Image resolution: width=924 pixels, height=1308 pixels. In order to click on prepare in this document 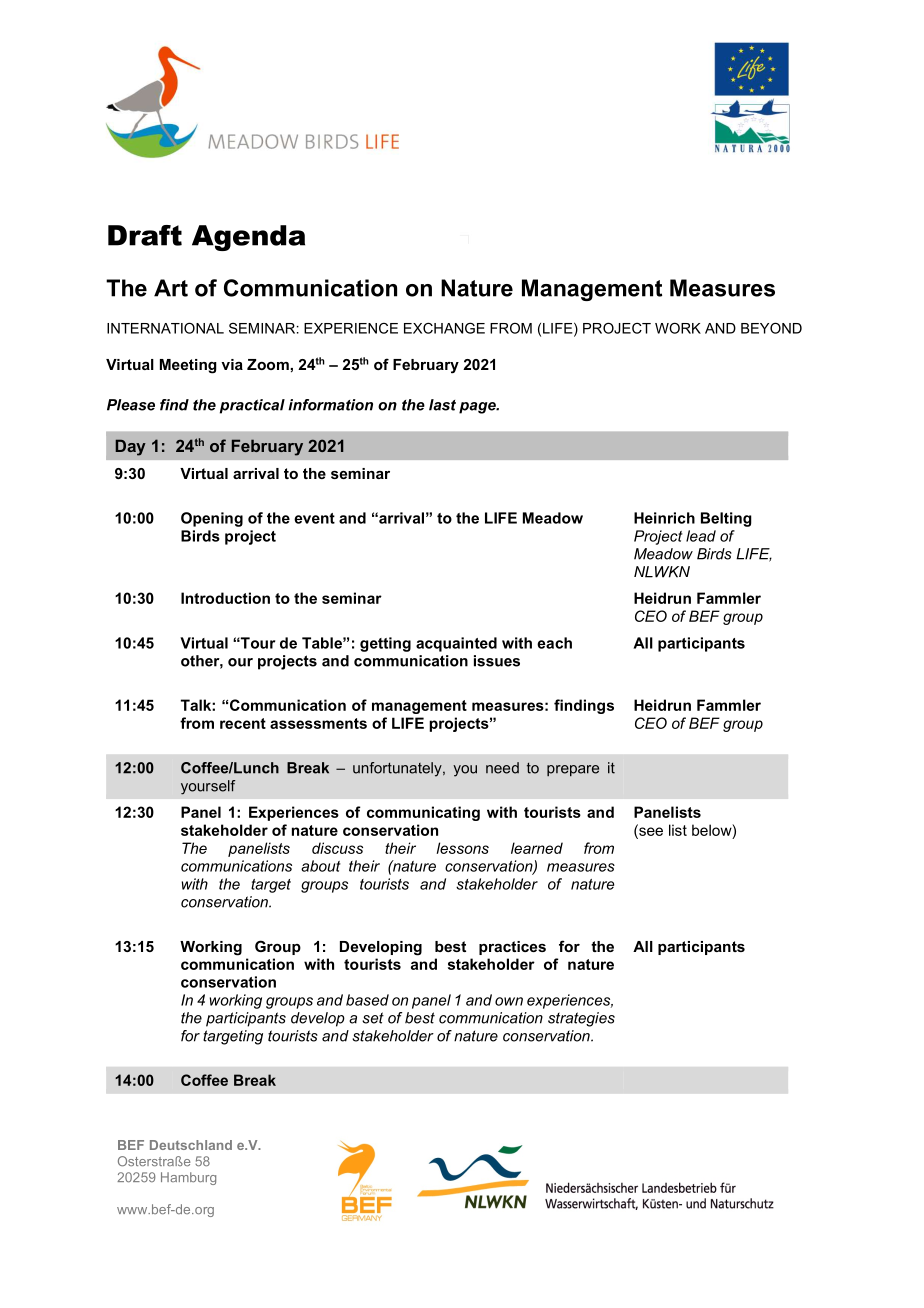, I will do `click(573, 770)`.
